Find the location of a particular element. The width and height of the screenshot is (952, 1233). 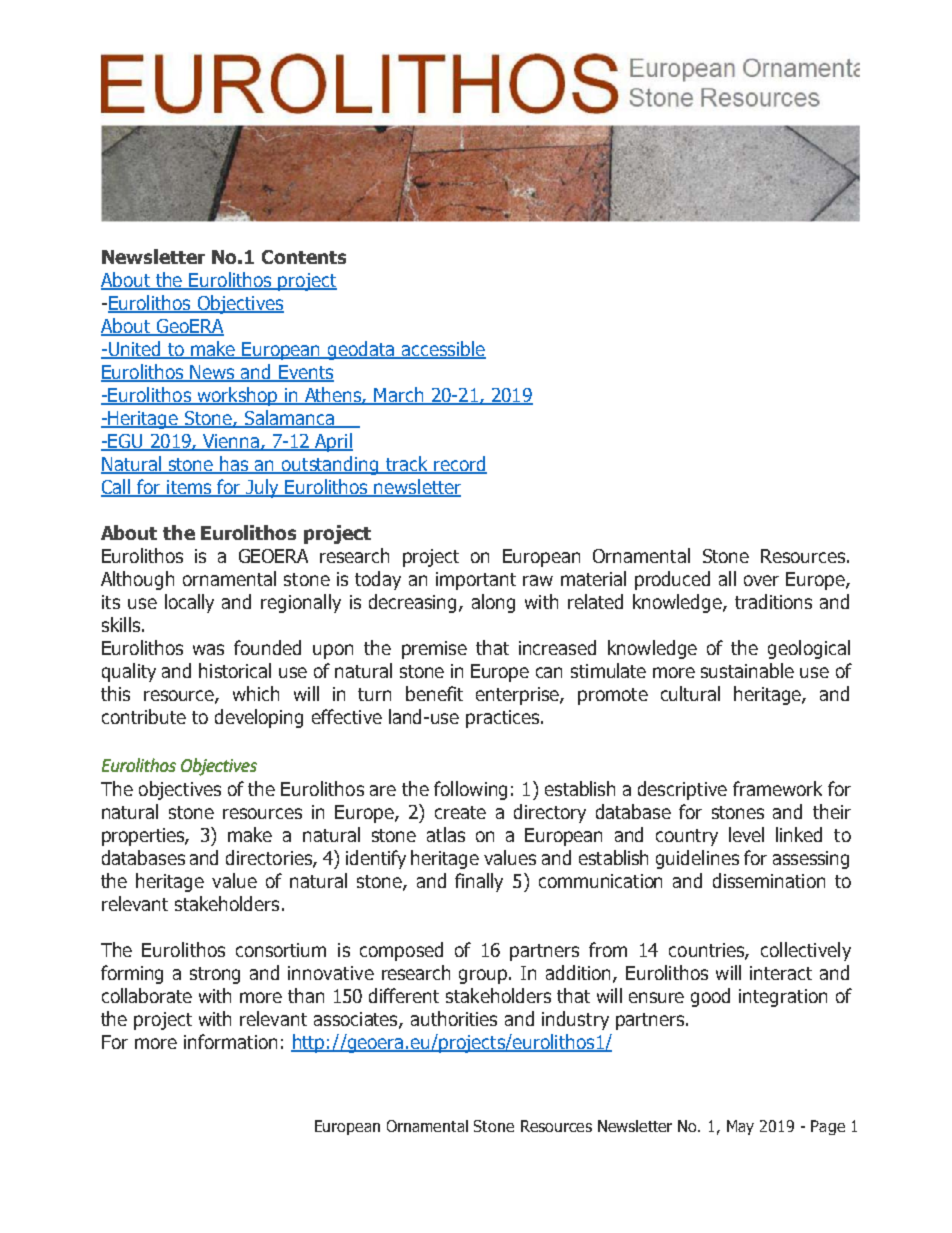

over is located at coordinates (761, 580).
